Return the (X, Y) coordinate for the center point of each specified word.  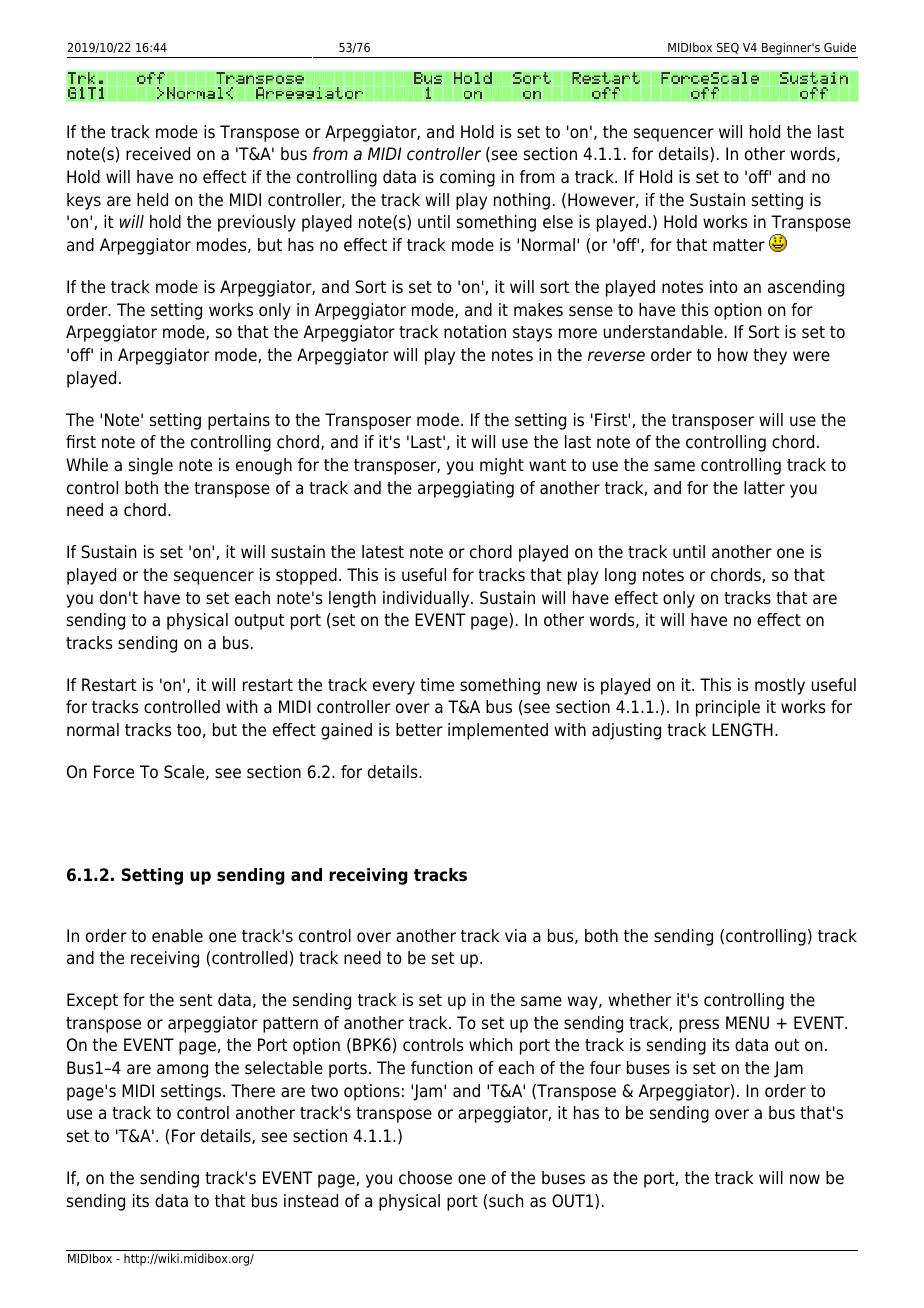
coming (467, 178)
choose (425, 1178)
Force (114, 772)
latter (764, 488)
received (158, 154)
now (805, 1179)
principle (728, 708)
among (182, 1071)
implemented (498, 731)
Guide (840, 47)
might (502, 466)
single (151, 466)
